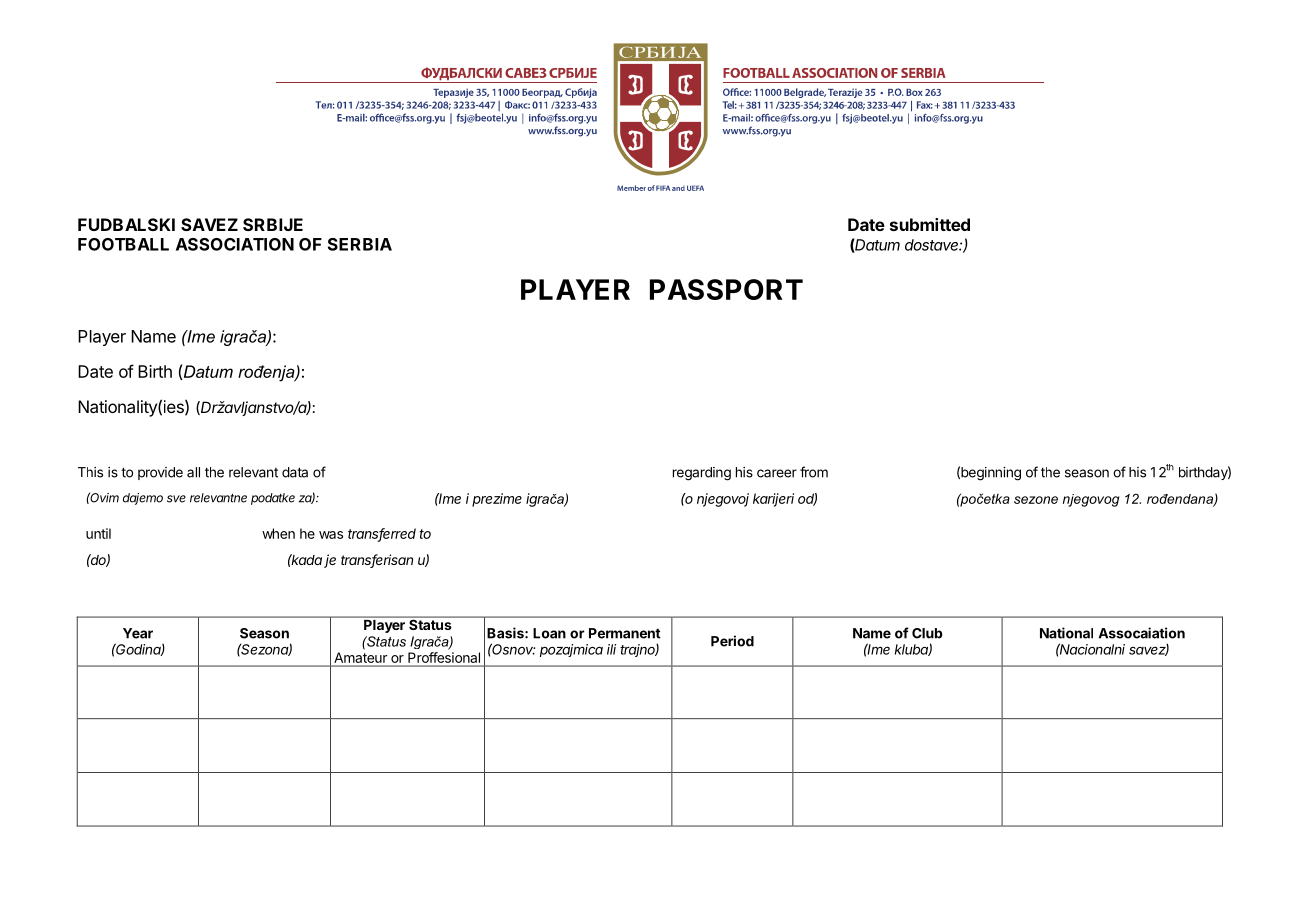 The height and width of the document is (924, 1308). I want to click on submitted, so click(930, 224).
